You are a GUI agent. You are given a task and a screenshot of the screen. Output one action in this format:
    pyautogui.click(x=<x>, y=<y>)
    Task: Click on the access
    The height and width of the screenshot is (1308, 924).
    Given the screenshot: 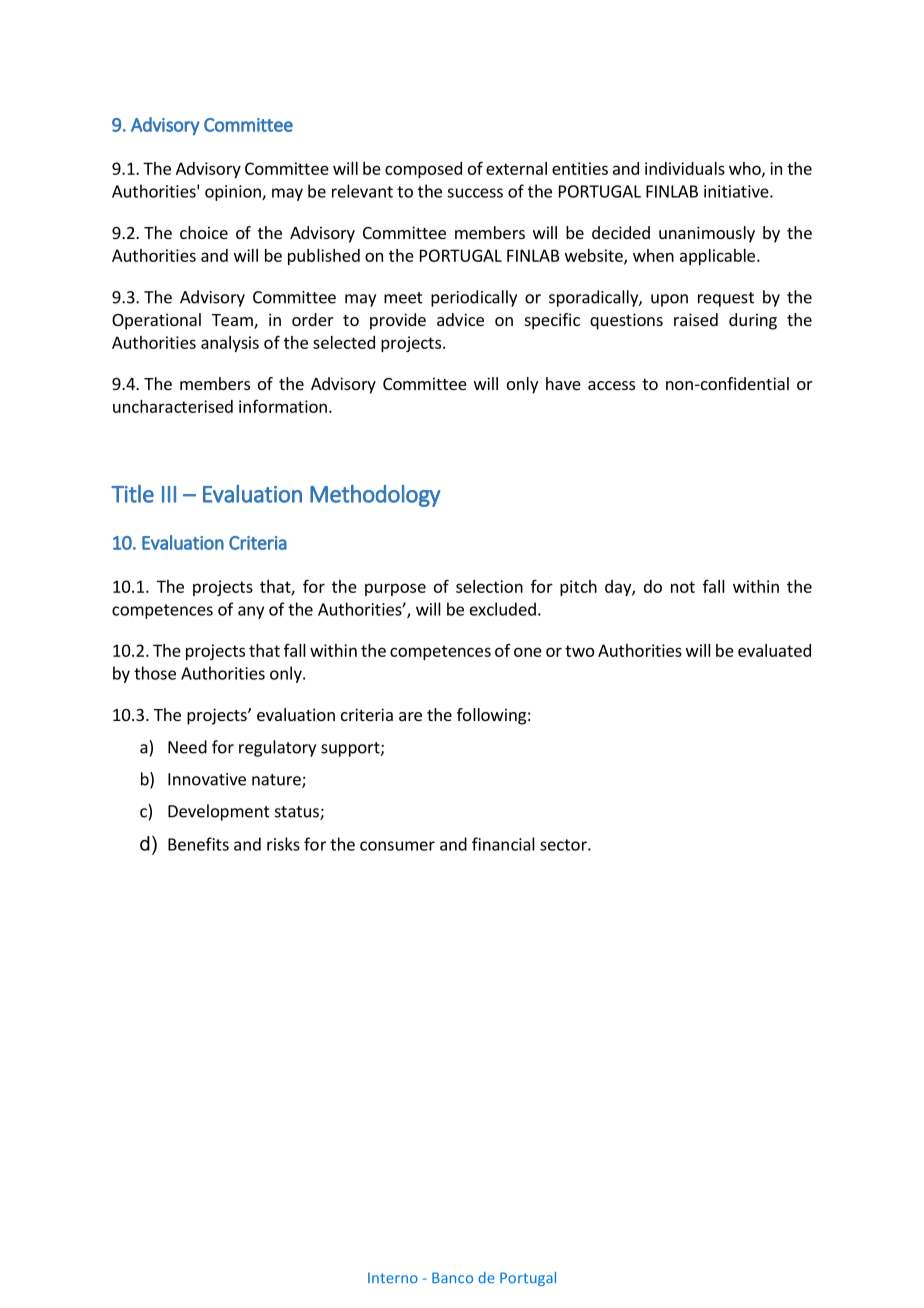 What is the action you would take?
    pyautogui.click(x=611, y=385)
